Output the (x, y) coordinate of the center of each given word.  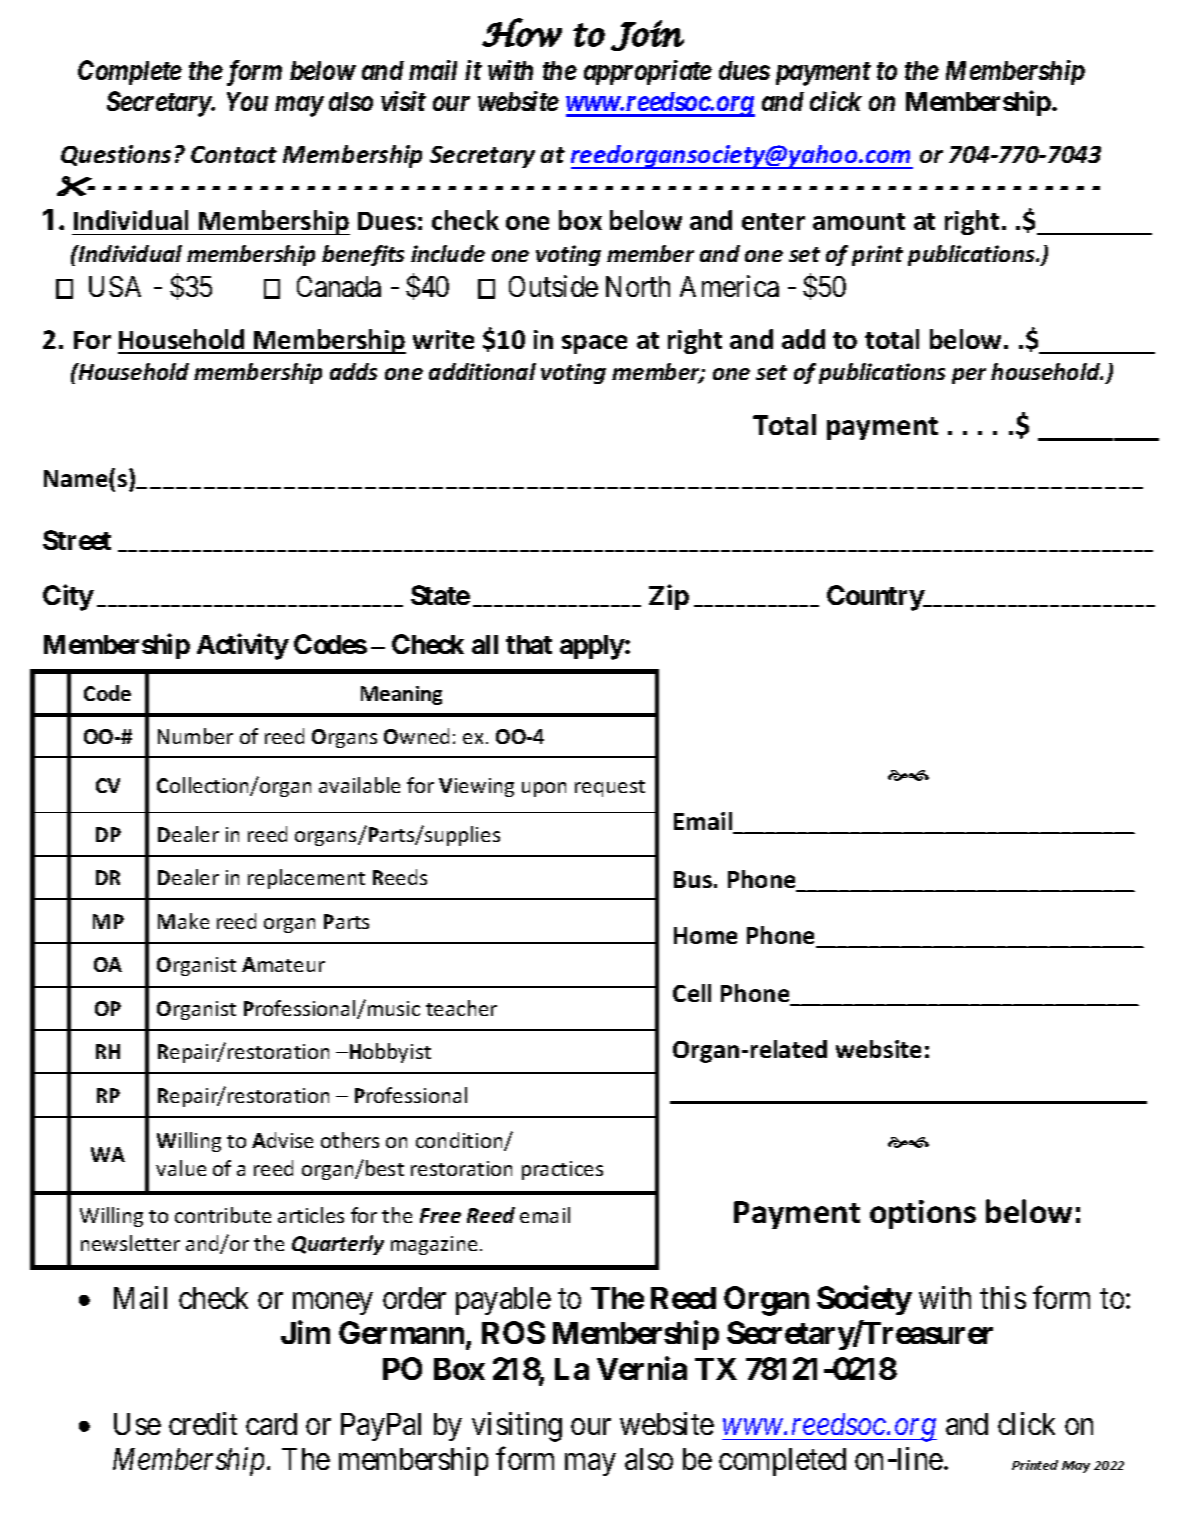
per (969, 376)
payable (503, 1301)
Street (77, 540)
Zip (669, 597)
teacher (461, 1008)
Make (183, 921)
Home (705, 935)
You (247, 101)
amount (859, 221)
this (1003, 1297)
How (522, 32)
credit (203, 1423)
